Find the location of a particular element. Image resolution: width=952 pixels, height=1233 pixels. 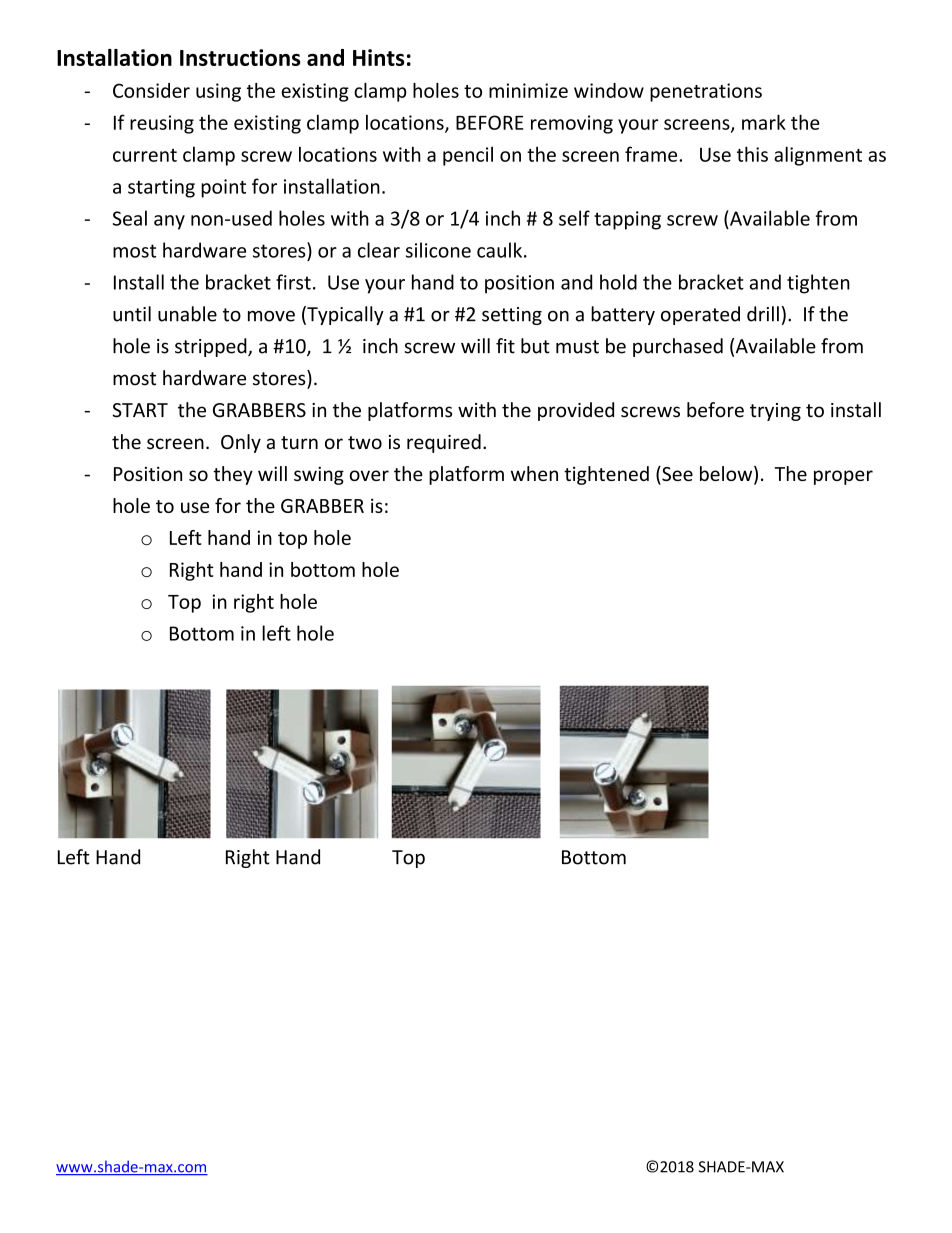

minimize is located at coordinates (528, 90).
